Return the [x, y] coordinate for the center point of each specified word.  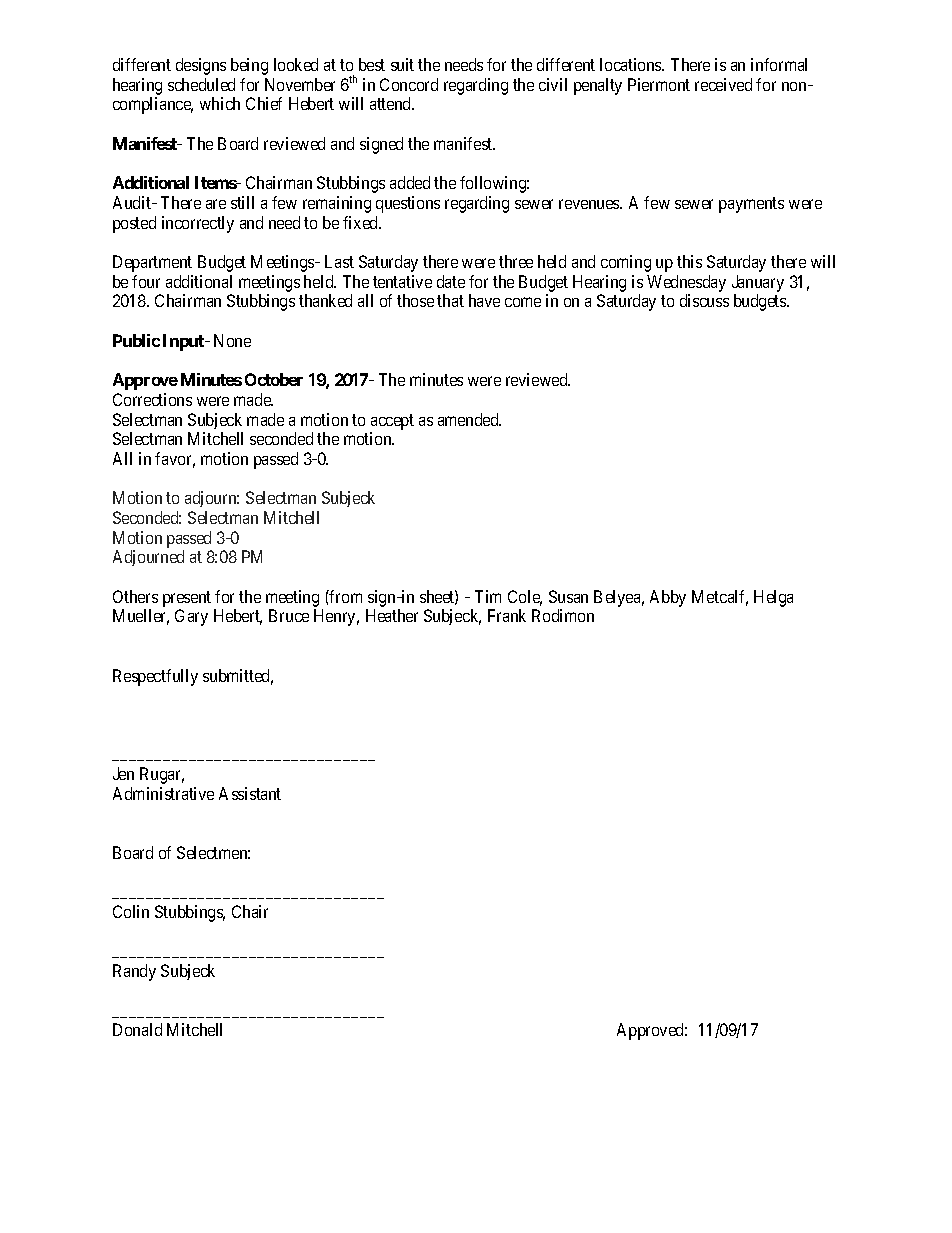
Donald [137, 1029]
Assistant [250, 793]
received [723, 84]
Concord [409, 84]
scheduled [201, 84]
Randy [134, 972]
